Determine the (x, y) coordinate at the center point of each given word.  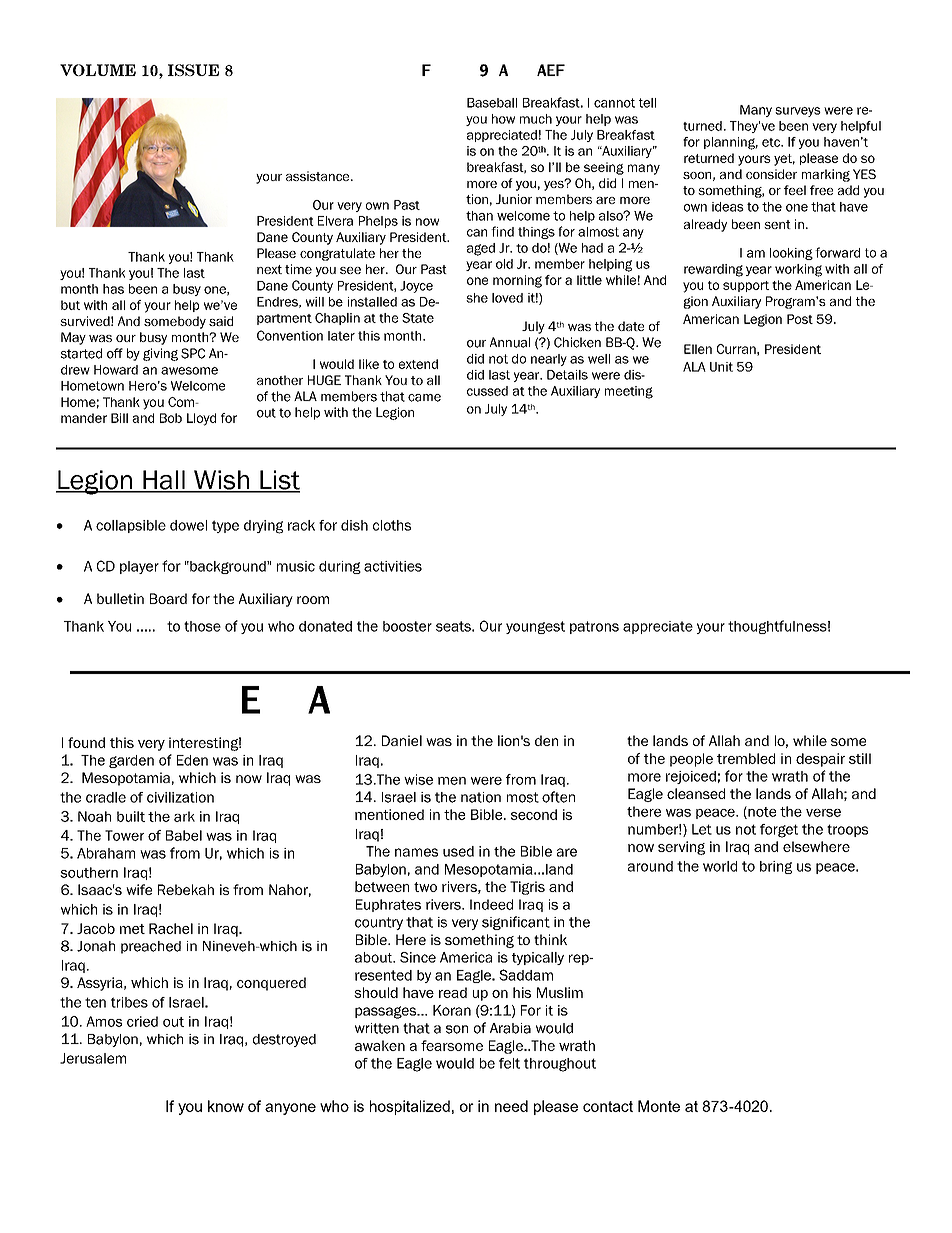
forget (779, 831)
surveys (798, 112)
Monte (659, 1106)
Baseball (492, 103)
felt (509, 1063)
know (226, 1106)
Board (168, 598)
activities (393, 566)
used (458, 851)
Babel (184, 835)
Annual (510, 342)
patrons (594, 627)
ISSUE (193, 70)
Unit (721, 367)
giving (160, 354)
